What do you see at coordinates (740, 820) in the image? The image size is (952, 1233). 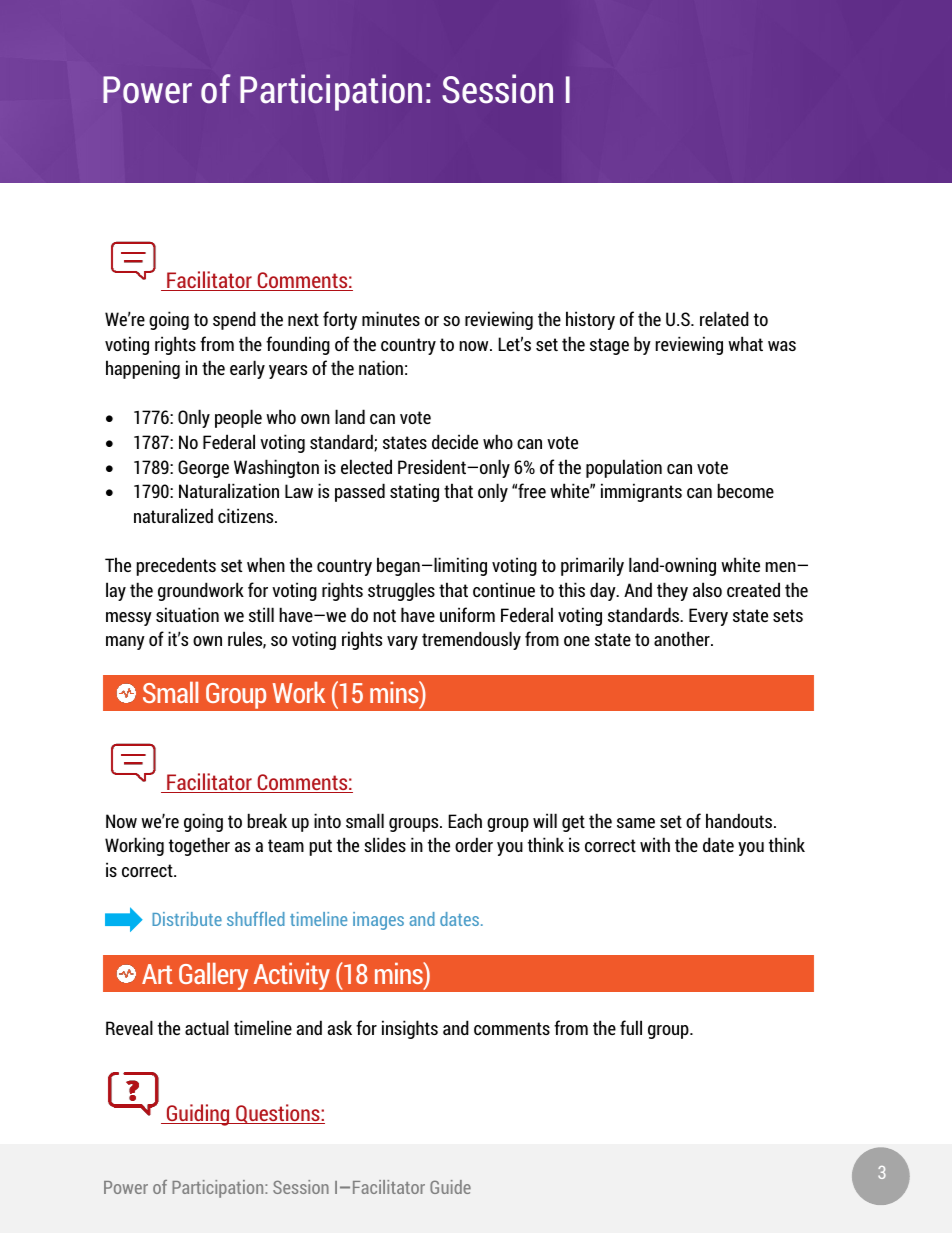 I see `handouts` at bounding box center [740, 820].
